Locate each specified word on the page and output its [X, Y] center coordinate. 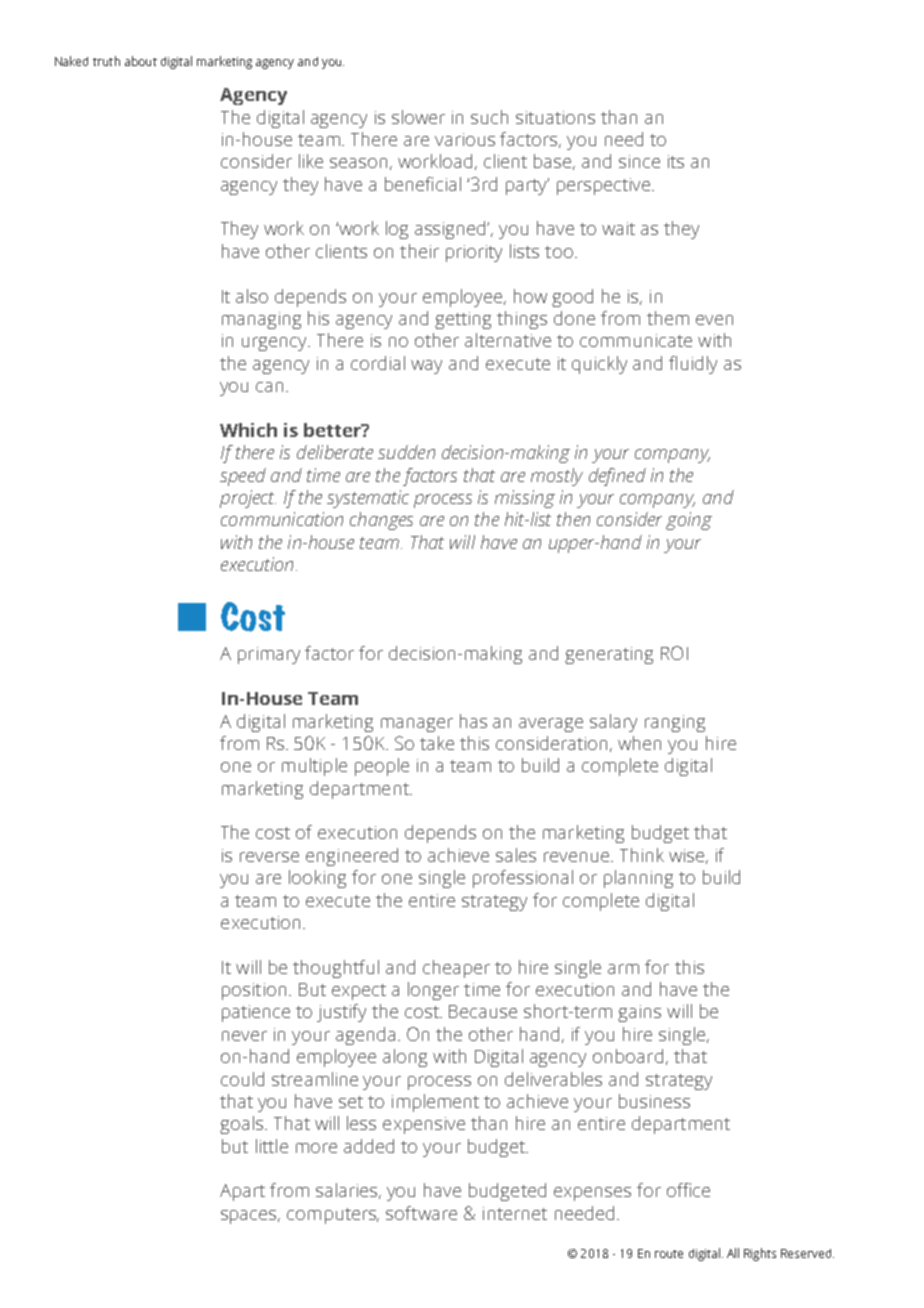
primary [269, 655]
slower [418, 117]
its [676, 161]
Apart [242, 1192]
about [141, 61]
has [473, 721]
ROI [674, 653]
